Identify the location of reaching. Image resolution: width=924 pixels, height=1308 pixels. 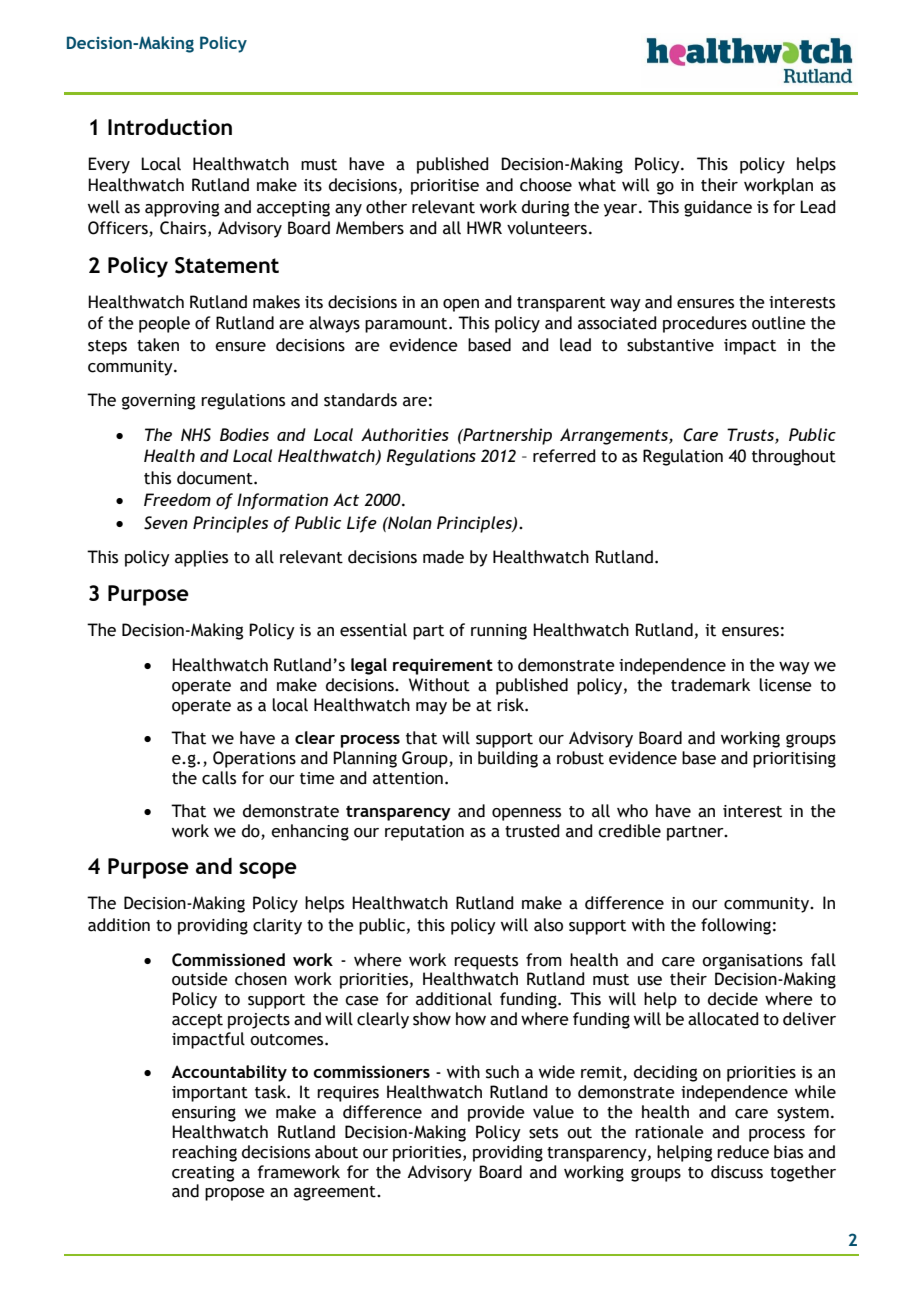
(204, 1153).
